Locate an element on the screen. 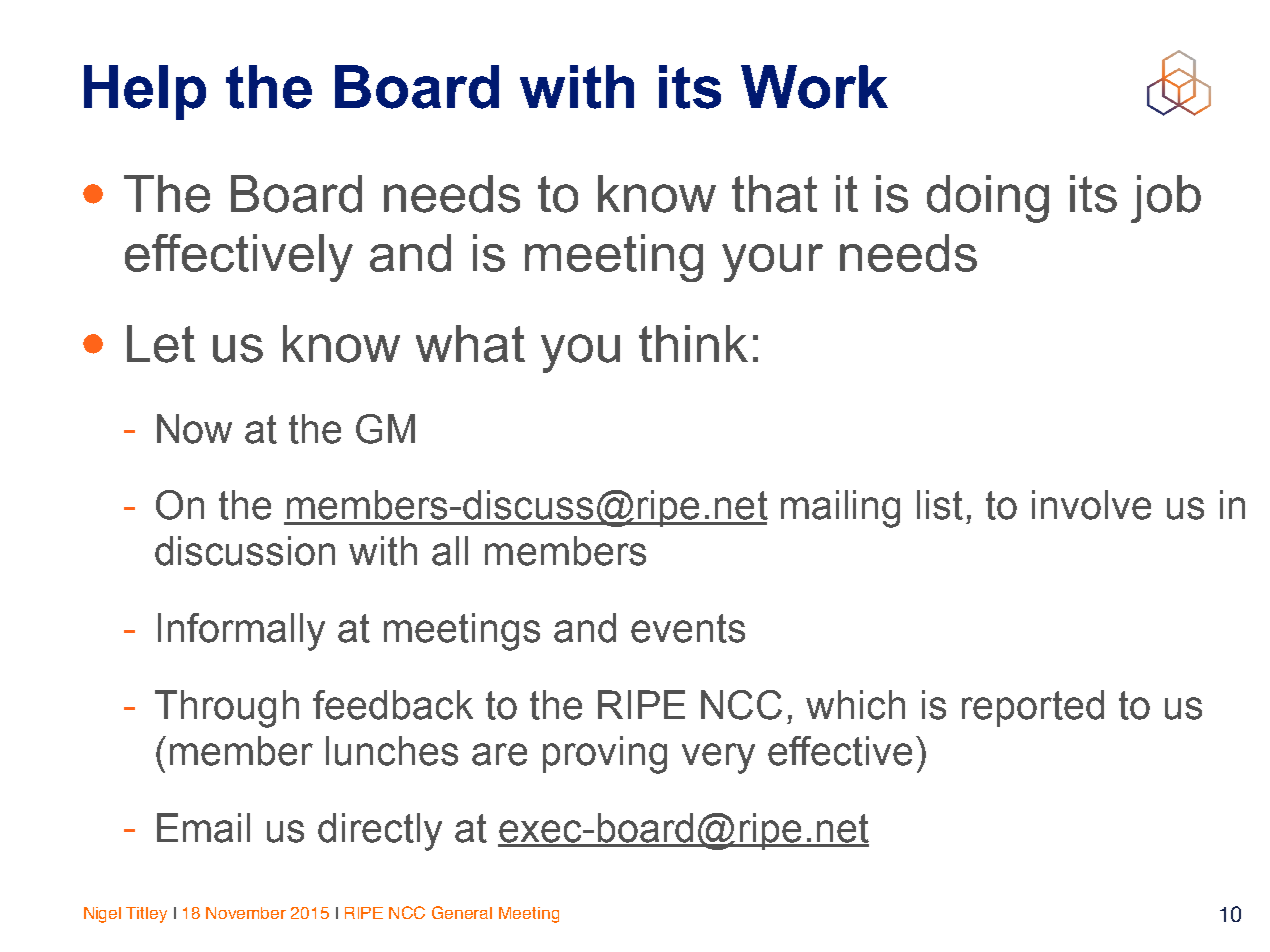 This screenshot has height=952, width=1270. involve is located at coordinates (1091, 505).
